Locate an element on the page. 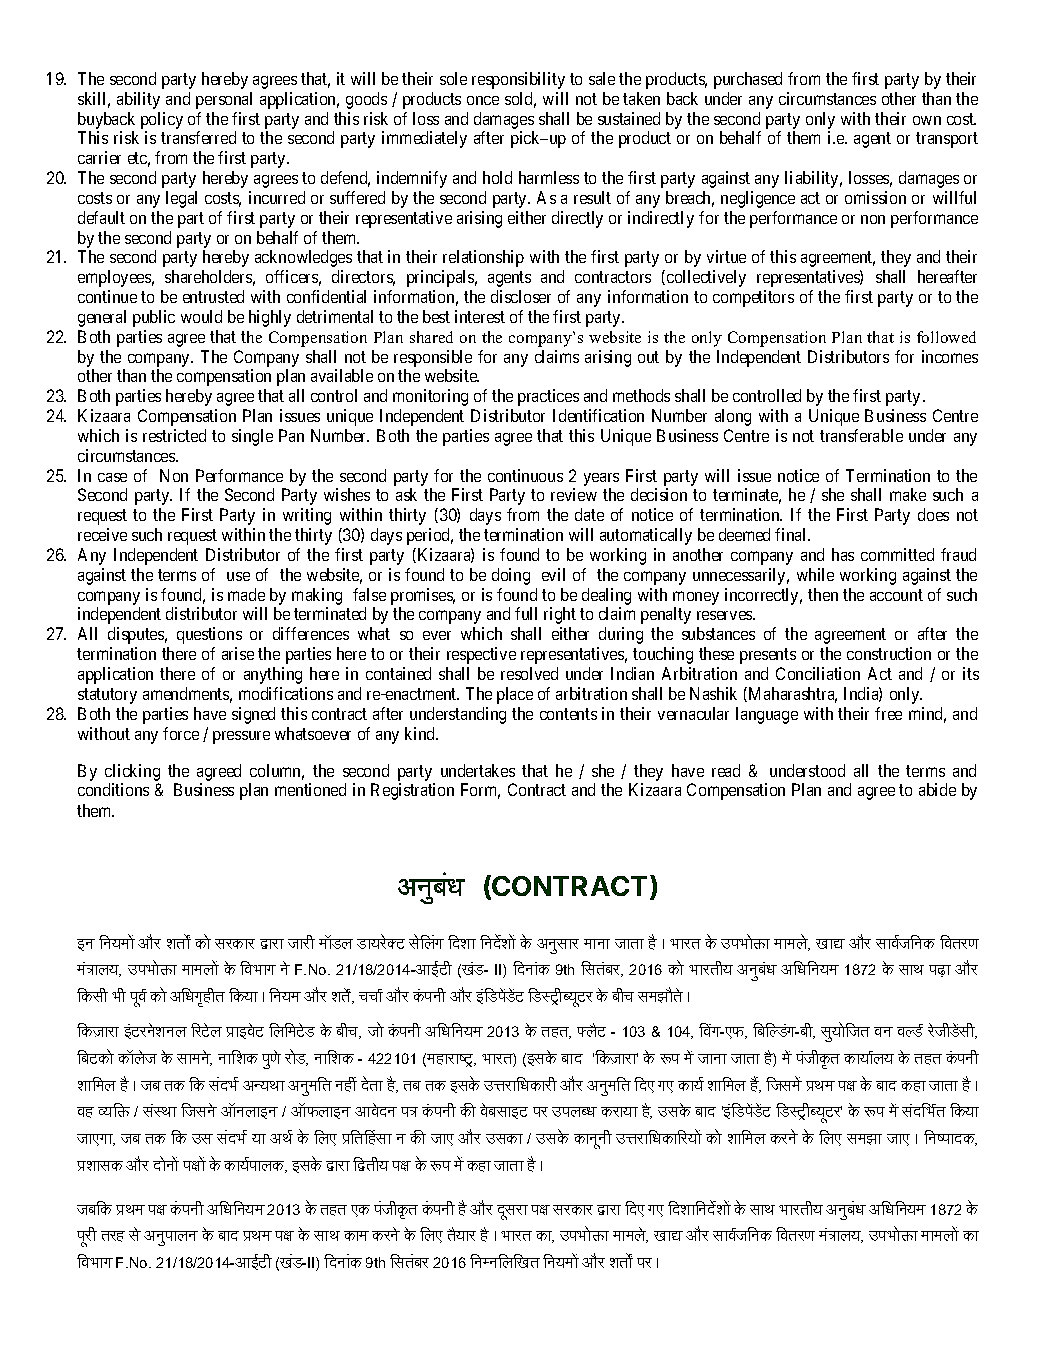 Image resolution: width=1056 pixels, height=1366 pixels. responsibility is located at coordinates (518, 80).
